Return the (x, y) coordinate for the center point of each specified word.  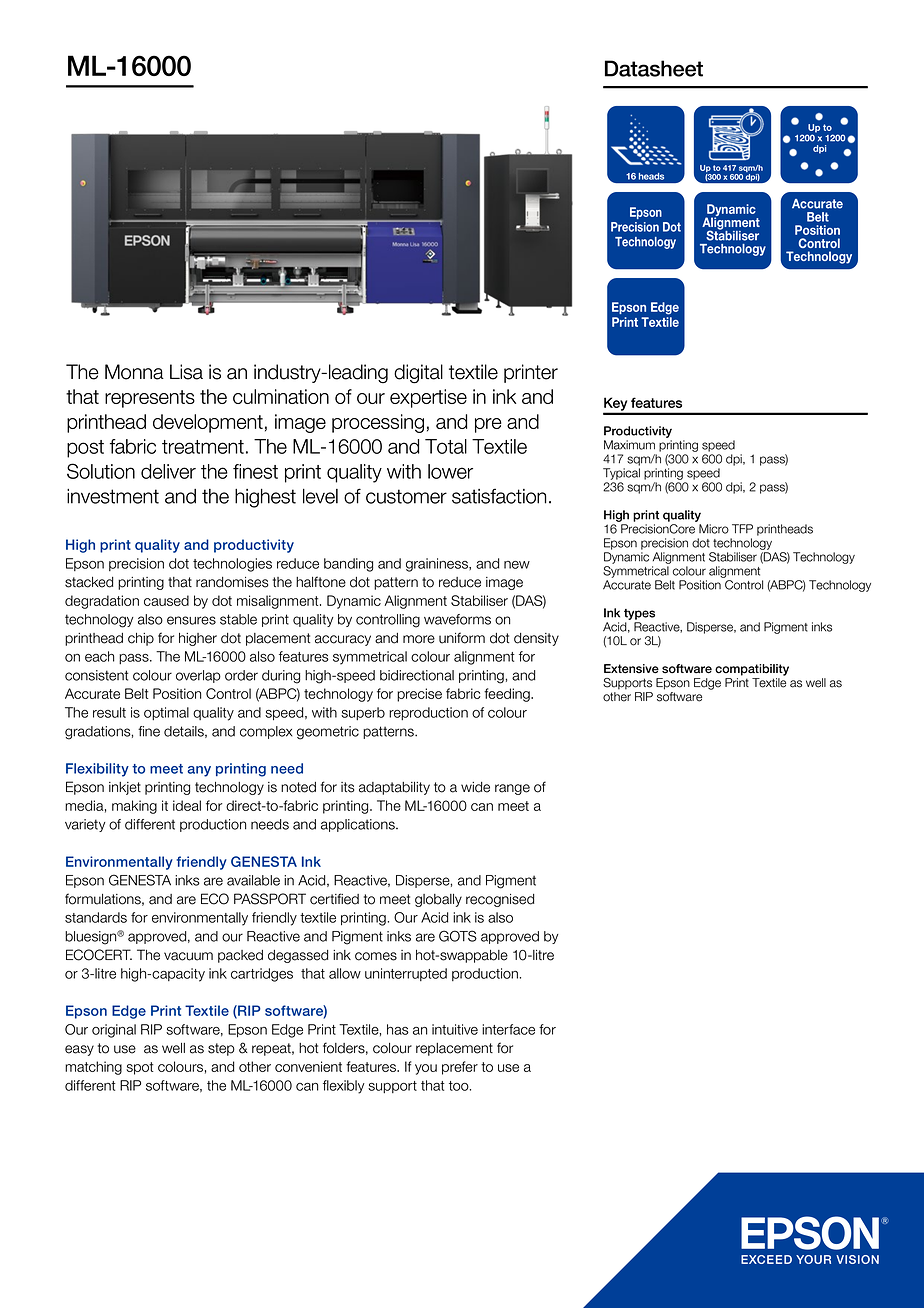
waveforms (457, 619)
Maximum (629, 445)
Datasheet (654, 68)
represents (150, 399)
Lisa (186, 372)
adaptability (394, 788)
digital (418, 374)
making (134, 807)
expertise (428, 398)
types (639, 614)
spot (140, 1068)
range (512, 789)
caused (166, 600)
